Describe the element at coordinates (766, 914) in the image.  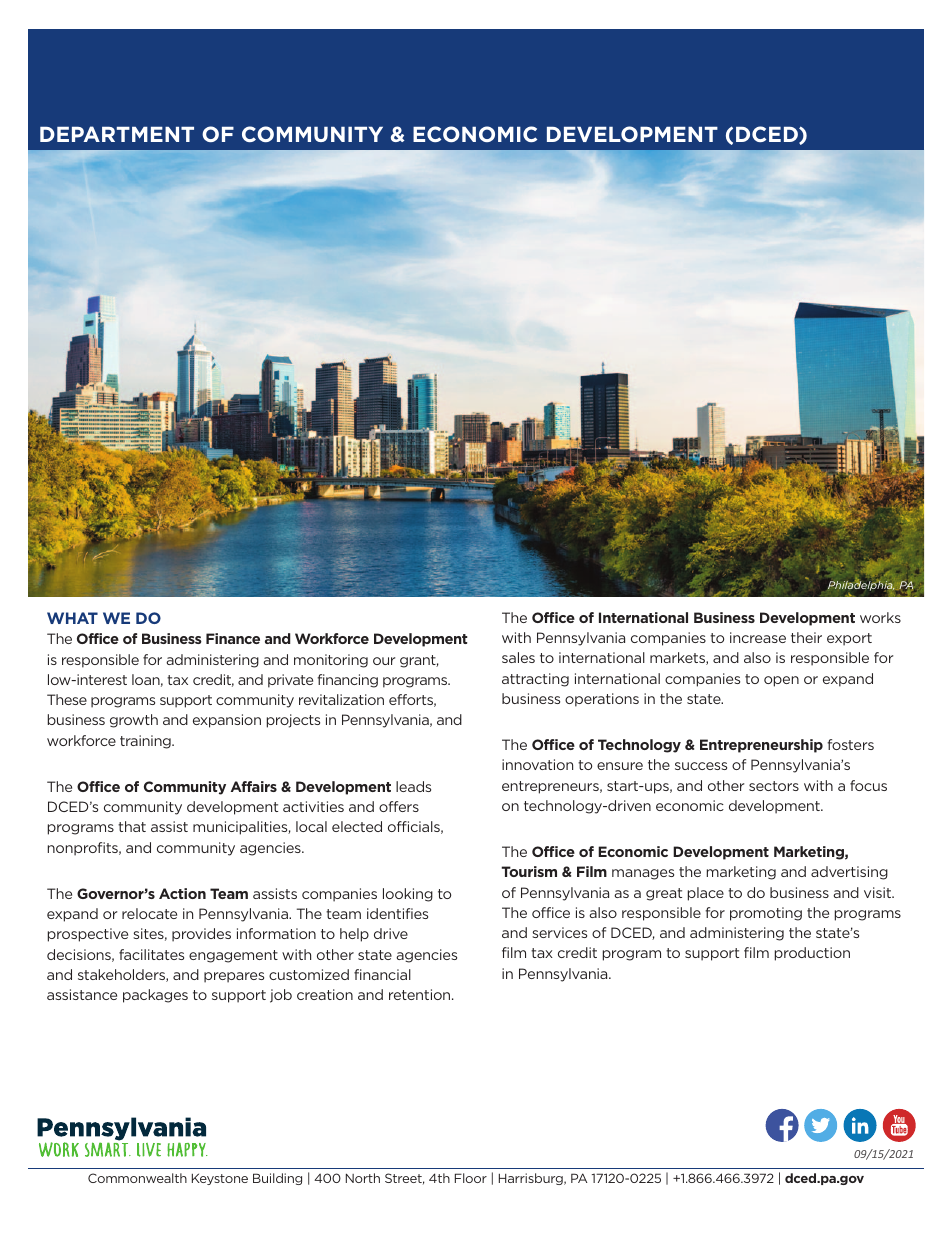
I see `promoting` at that location.
